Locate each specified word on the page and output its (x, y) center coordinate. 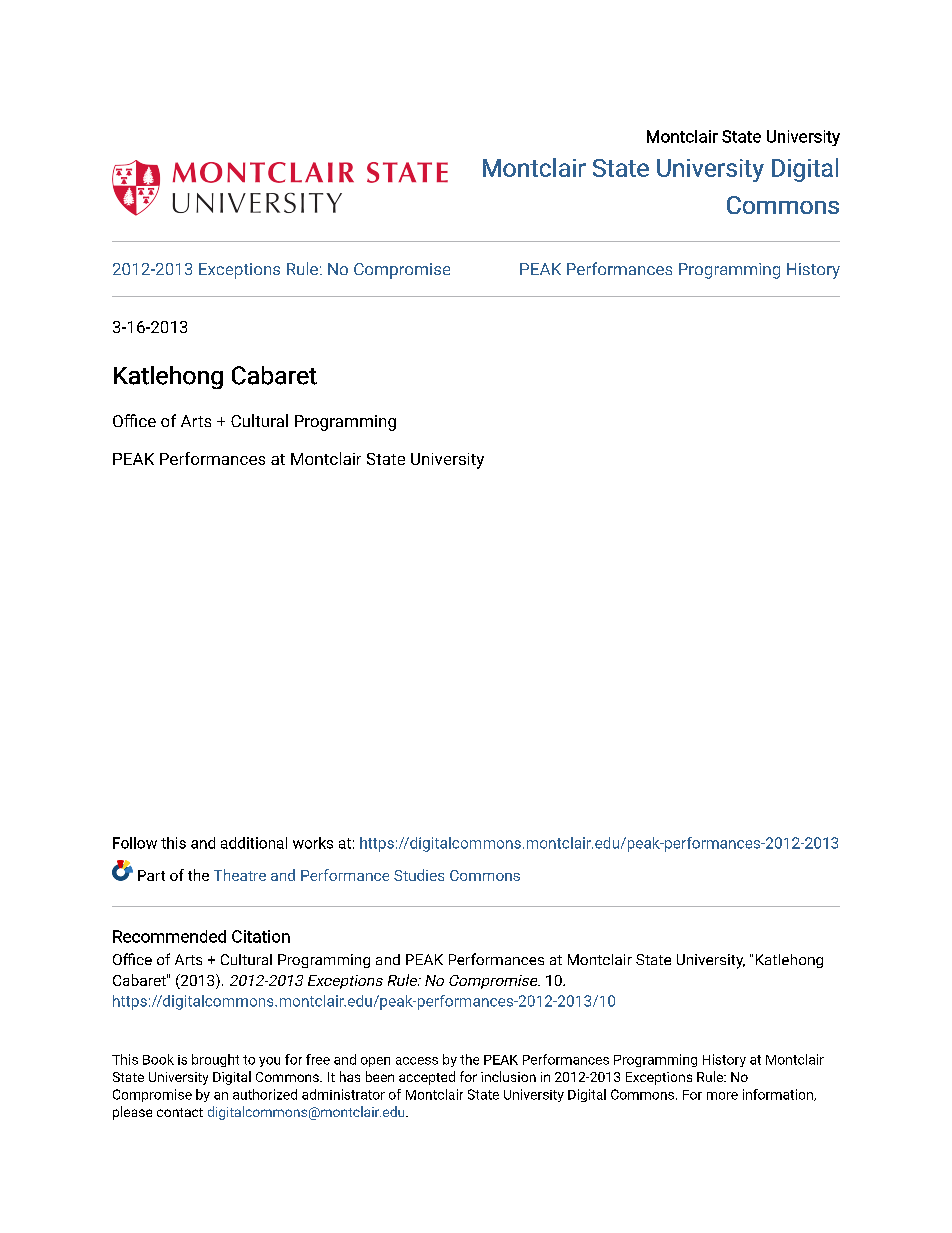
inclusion (508, 1076)
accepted (427, 1078)
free (318, 1059)
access (417, 1061)
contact (180, 1112)
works (313, 843)
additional (254, 843)
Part (151, 875)
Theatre (240, 875)
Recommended (169, 936)
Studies (419, 875)
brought (215, 1060)
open (375, 1062)
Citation (261, 936)
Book (158, 1059)
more (722, 1096)
